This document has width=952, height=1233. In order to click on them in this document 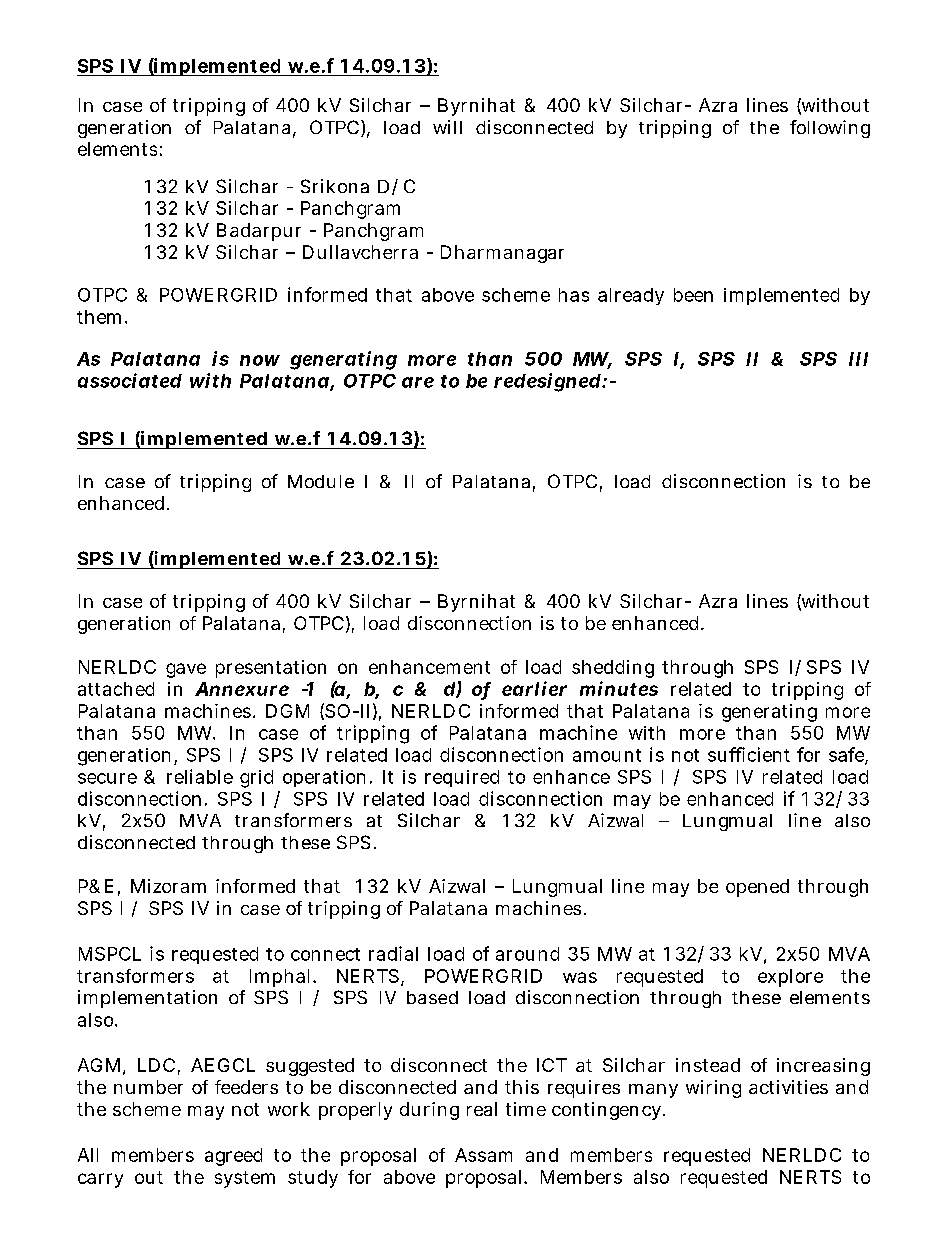, I will do `click(99, 317)`.
